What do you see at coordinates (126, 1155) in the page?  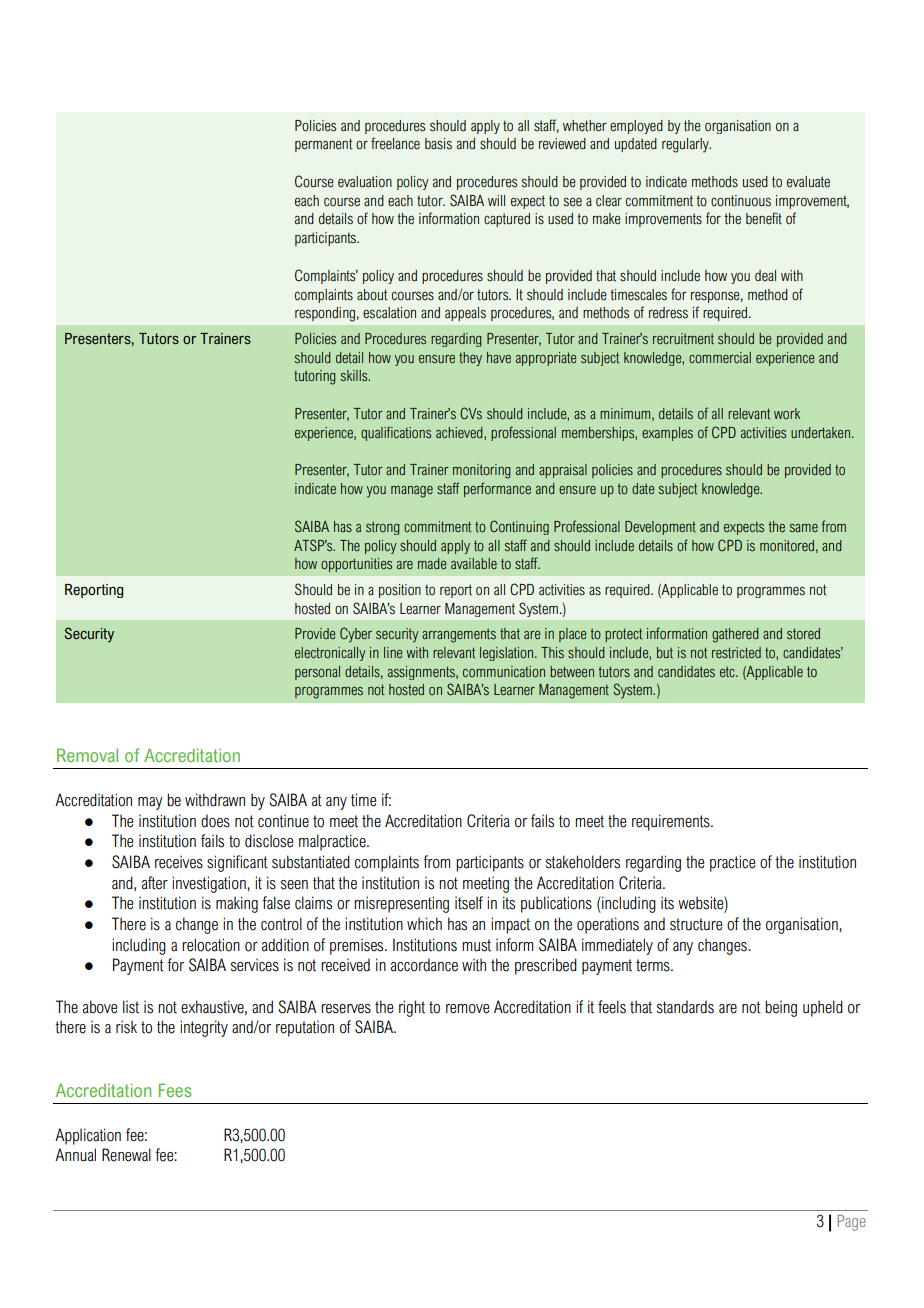 I see `Renewal` at bounding box center [126, 1155].
